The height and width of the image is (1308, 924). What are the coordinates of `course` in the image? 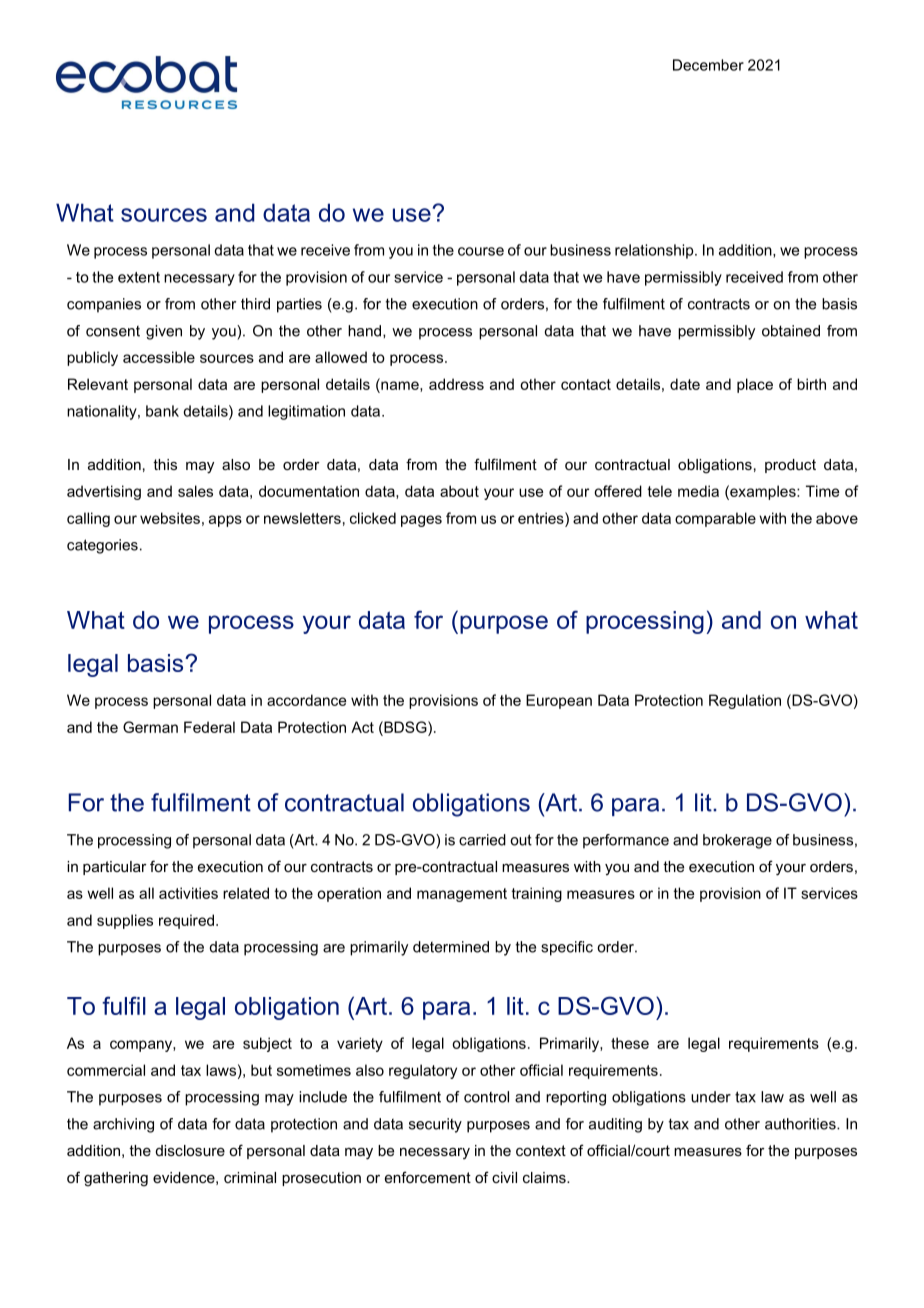 It's located at (481, 251).
